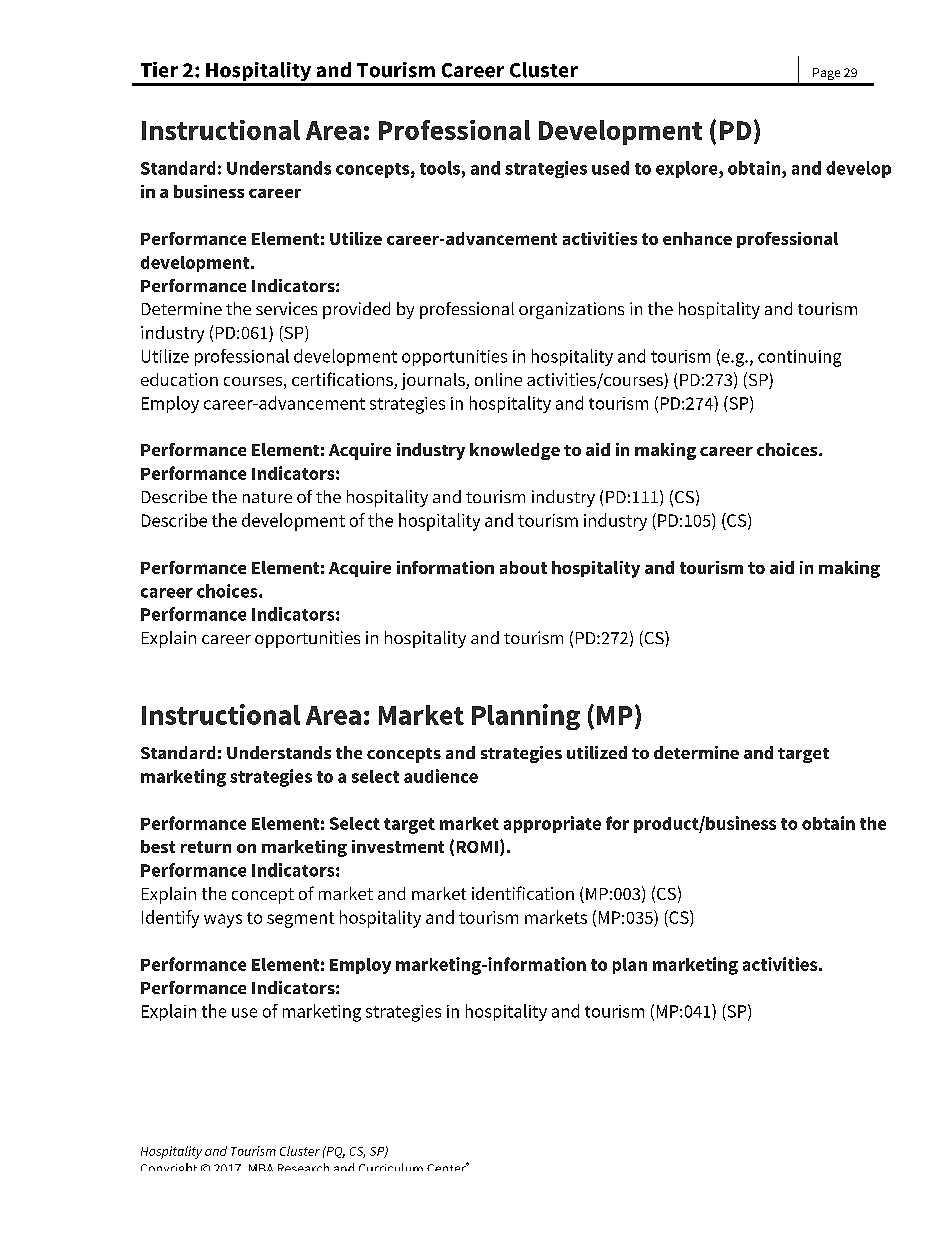 The height and width of the screenshot is (1233, 952). What do you see at coordinates (610, 168) in the screenshot?
I see `used` at bounding box center [610, 168].
